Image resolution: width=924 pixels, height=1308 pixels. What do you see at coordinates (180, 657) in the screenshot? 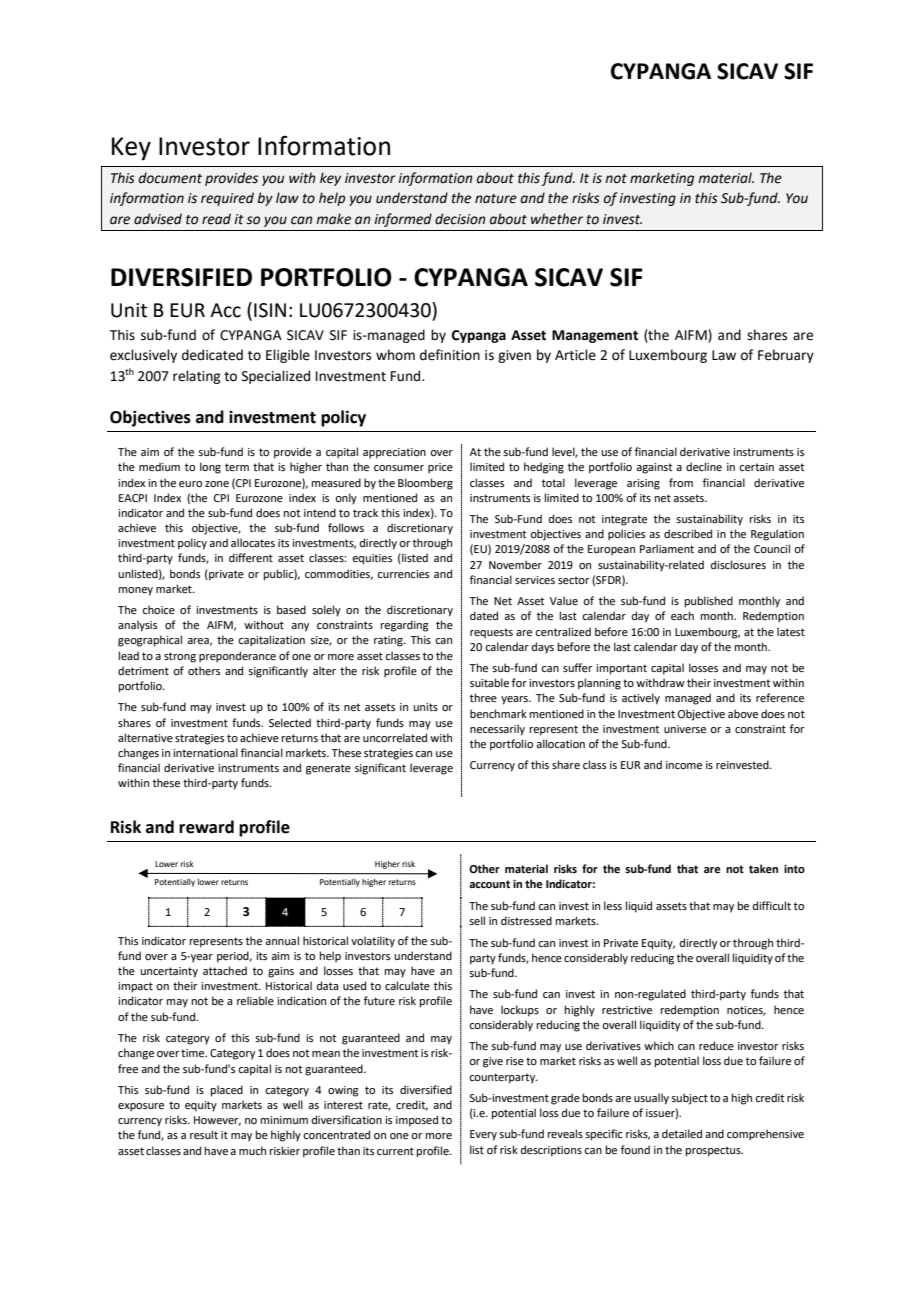
I see `strong` at bounding box center [180, 657].
